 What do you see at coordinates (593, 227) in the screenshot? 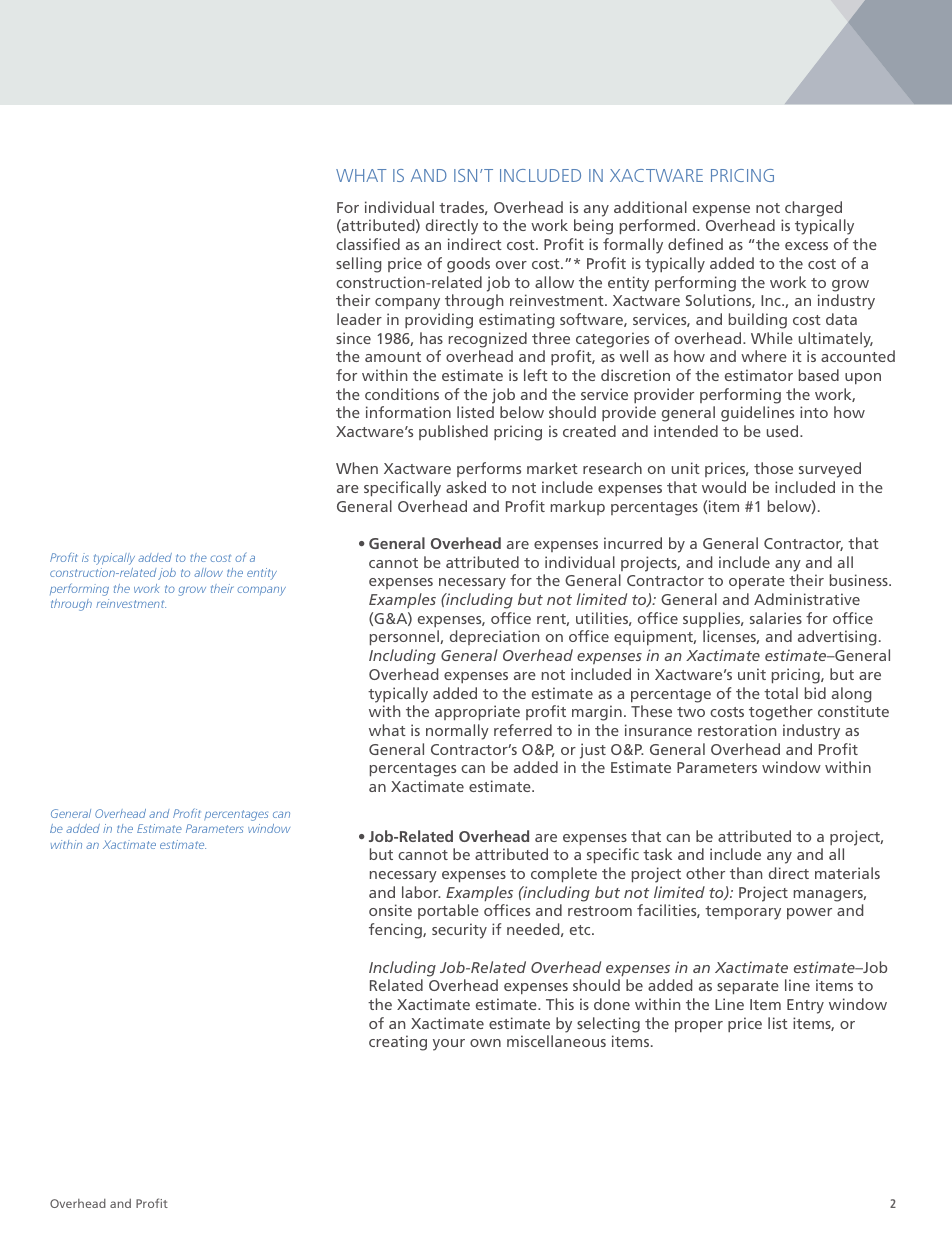
I see `being` at bounding box center [593, 227].
